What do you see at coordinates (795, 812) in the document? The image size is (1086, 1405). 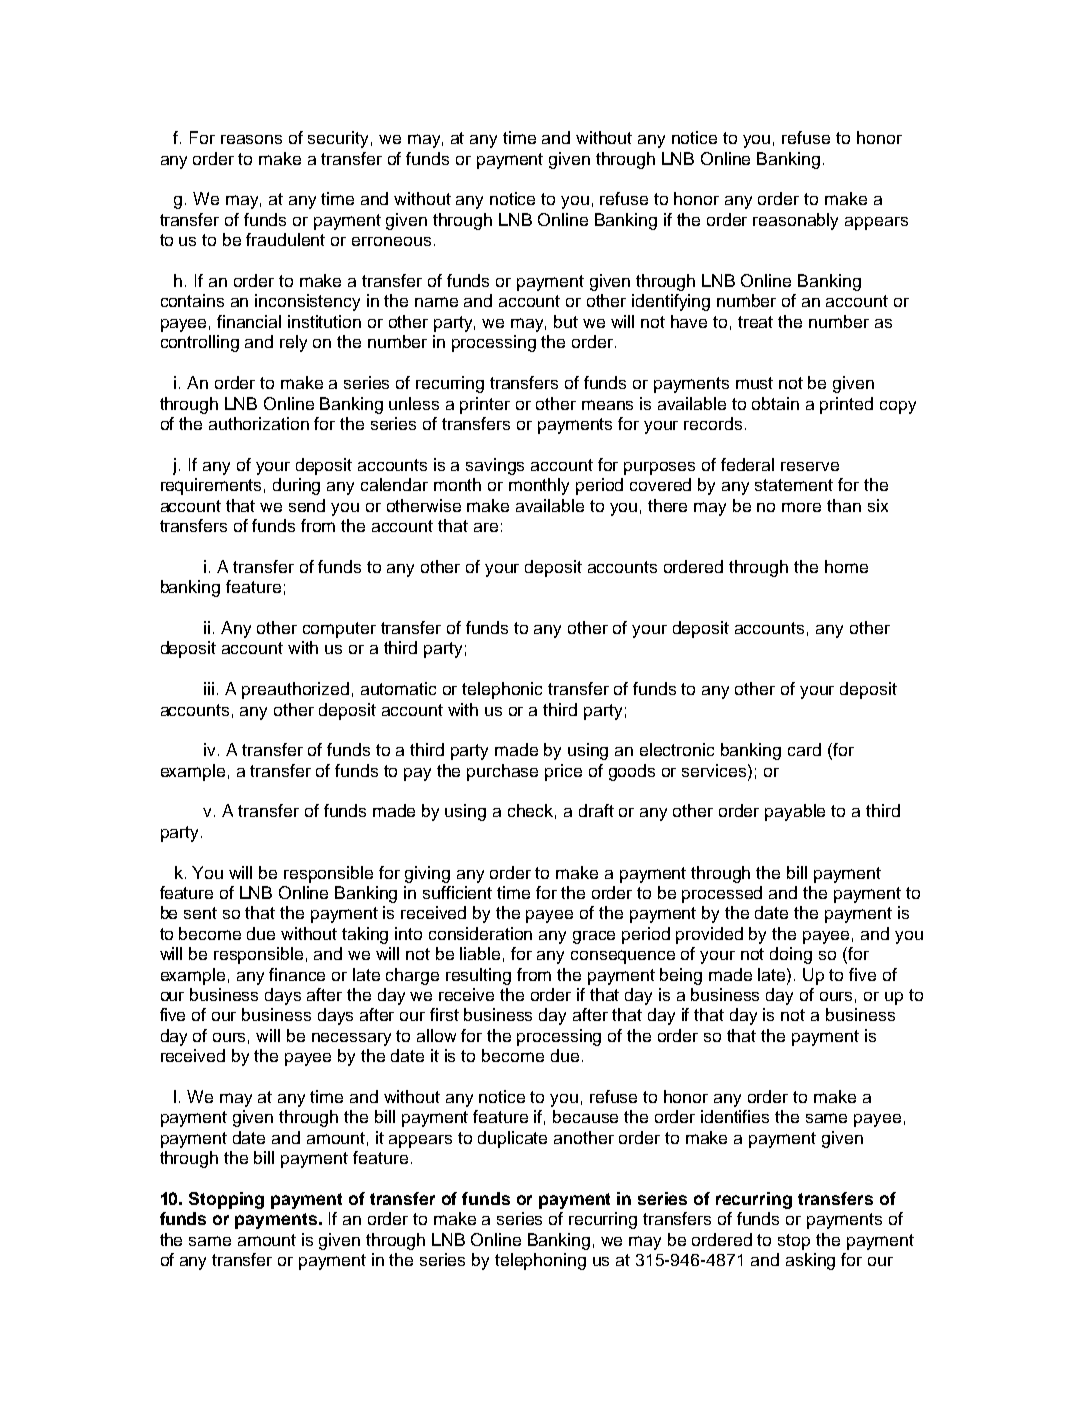 I see `payable` at bounding box center [795, 812].
